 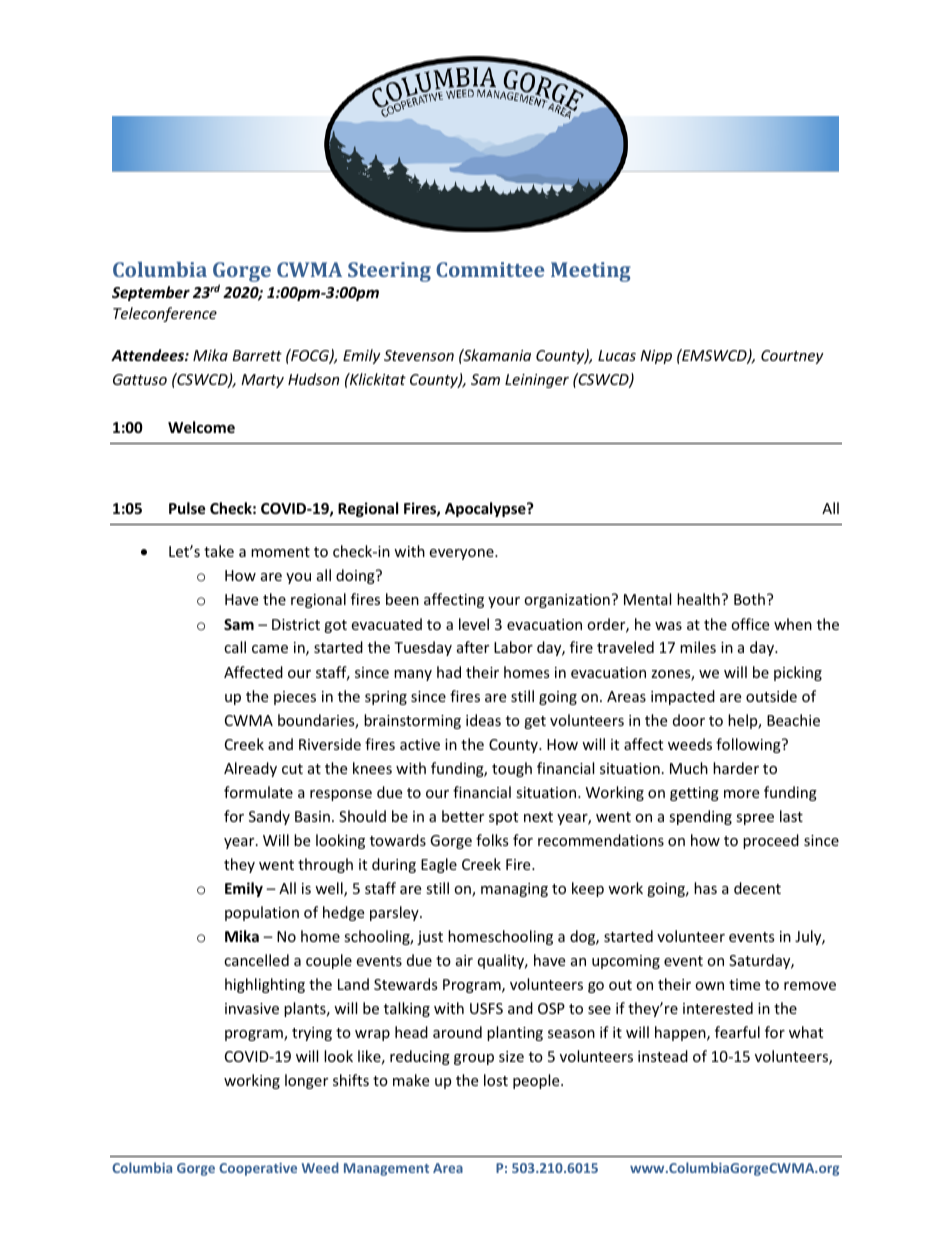 What do you see at coordinates (219, 551) in the screenshot?
I see `take` at bounding box center [219, 551].
